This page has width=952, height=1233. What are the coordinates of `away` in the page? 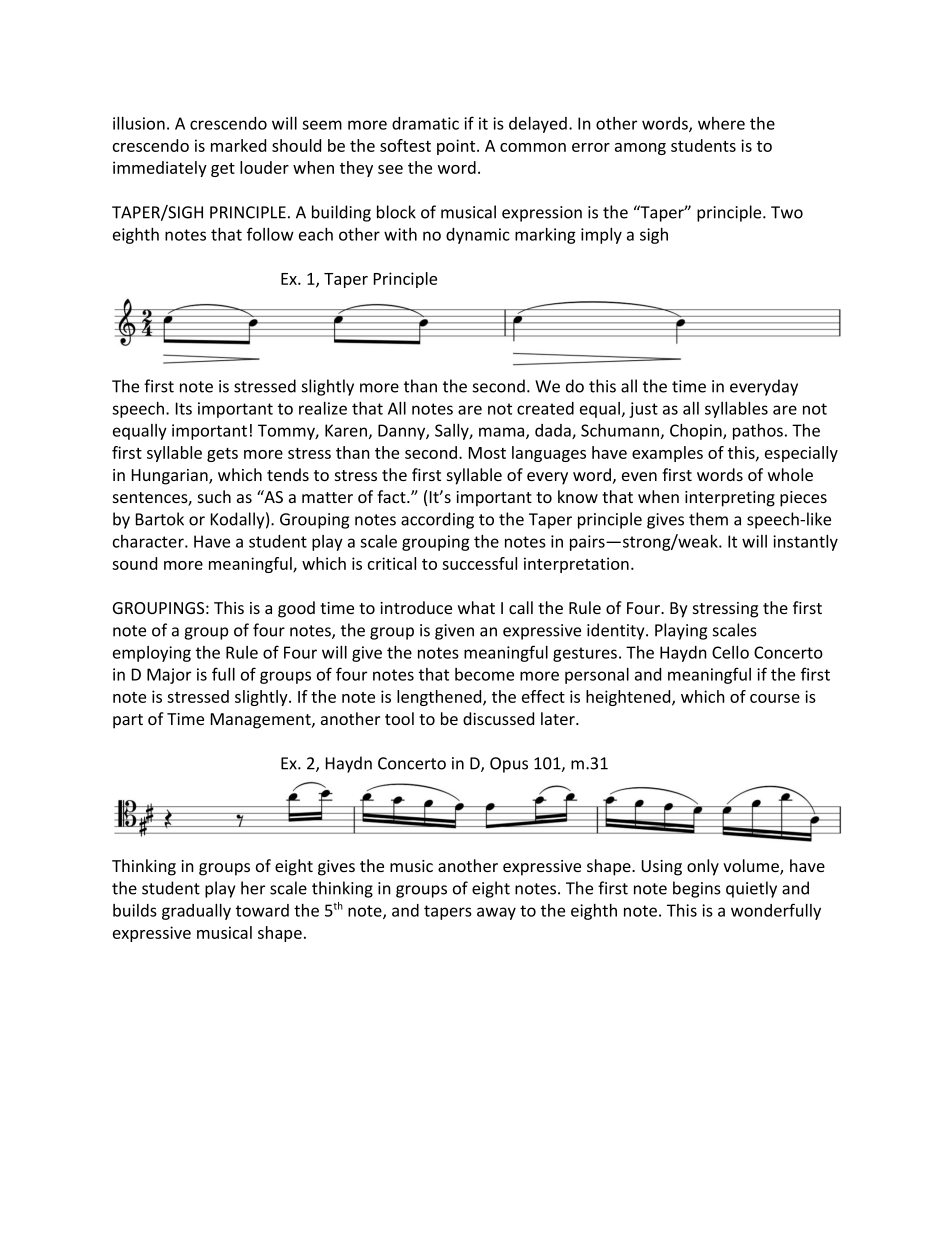 It's located at (496, 913).
